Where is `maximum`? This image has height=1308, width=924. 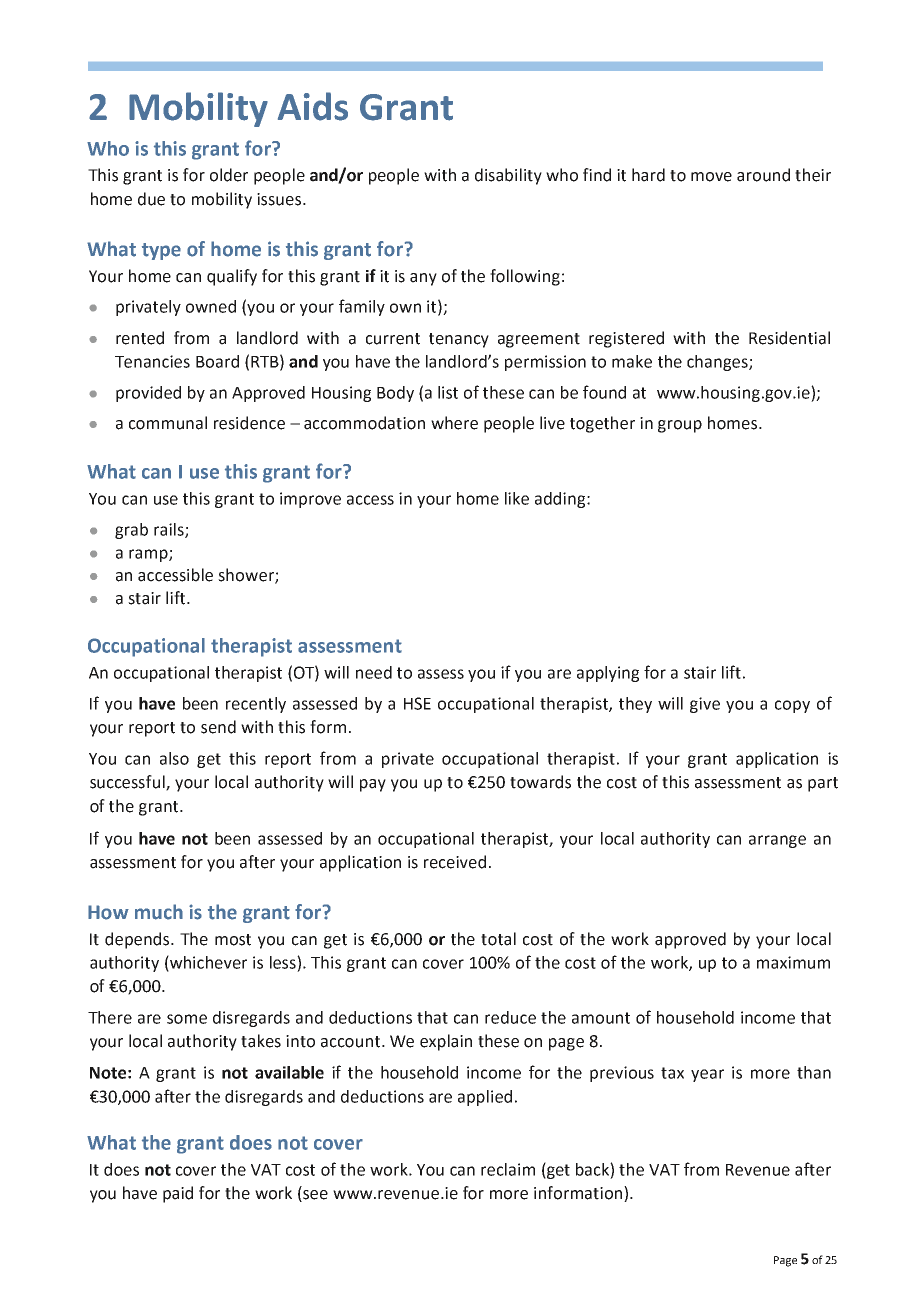 maximum is located at coordinates (793, 962).
